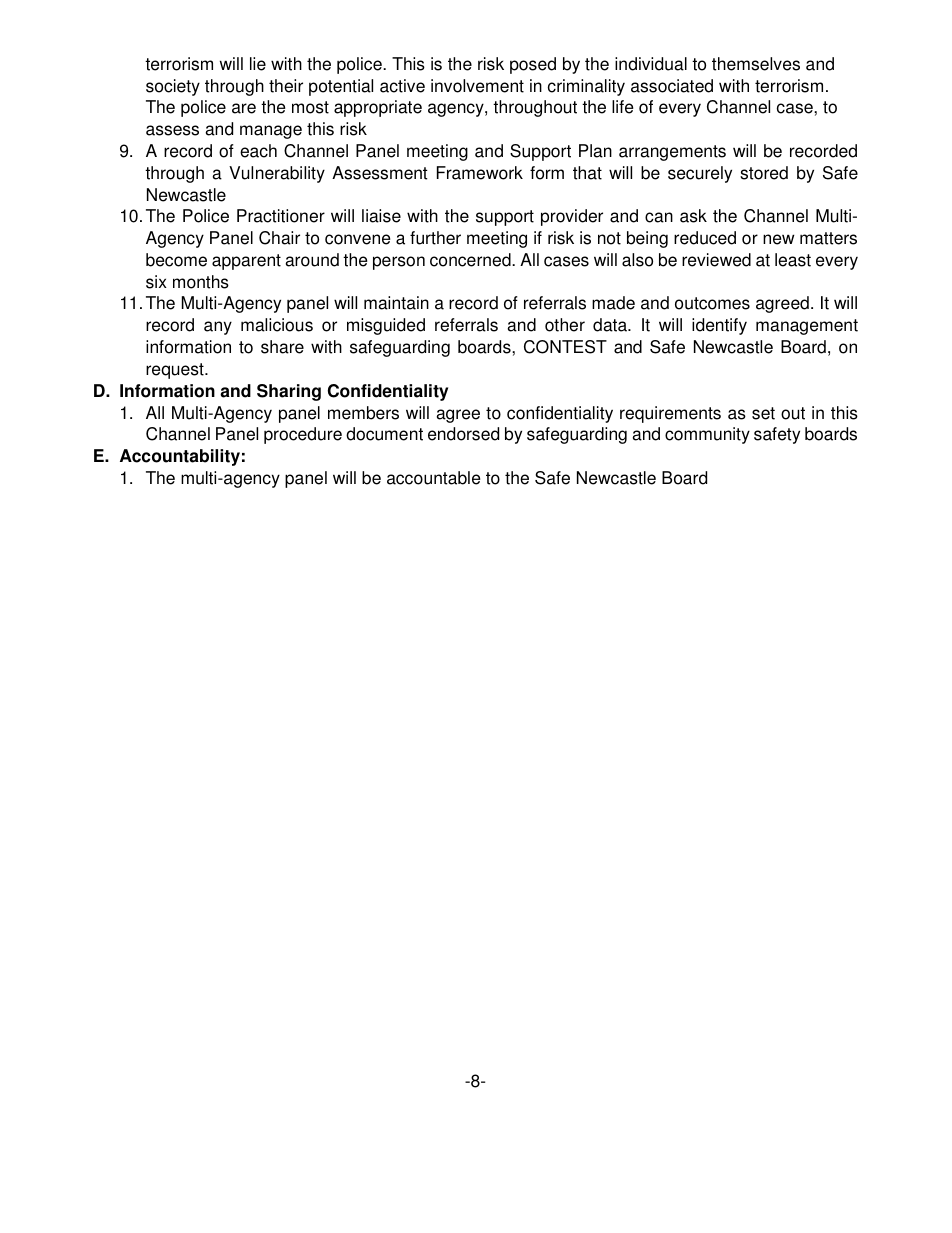  What do you see at coordinates (477, 86) in the screenshot?
I see `involvement` at bounding box center [477, 86].
